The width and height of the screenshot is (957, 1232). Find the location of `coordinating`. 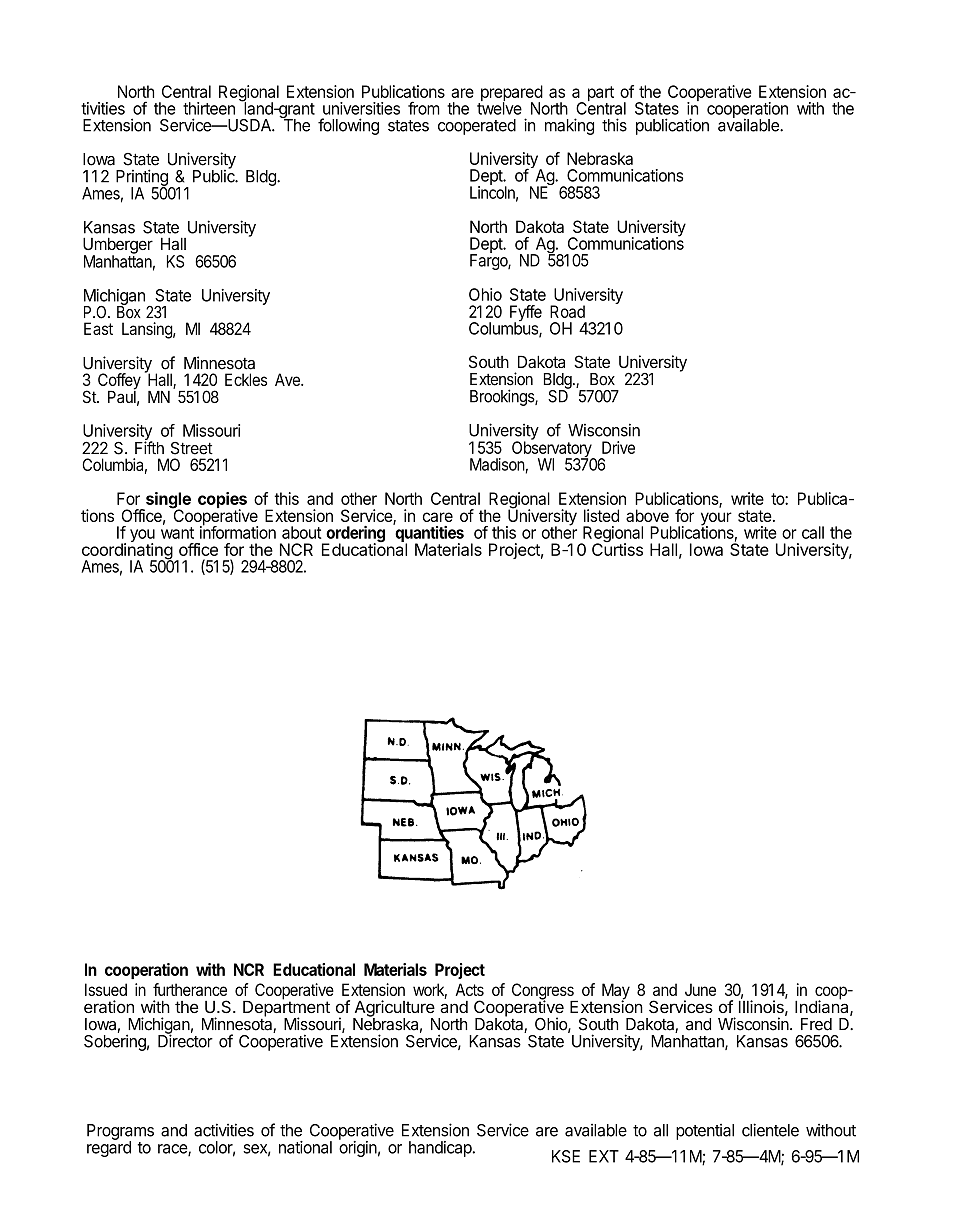

coordinating is located at coordinates (127, 551).
